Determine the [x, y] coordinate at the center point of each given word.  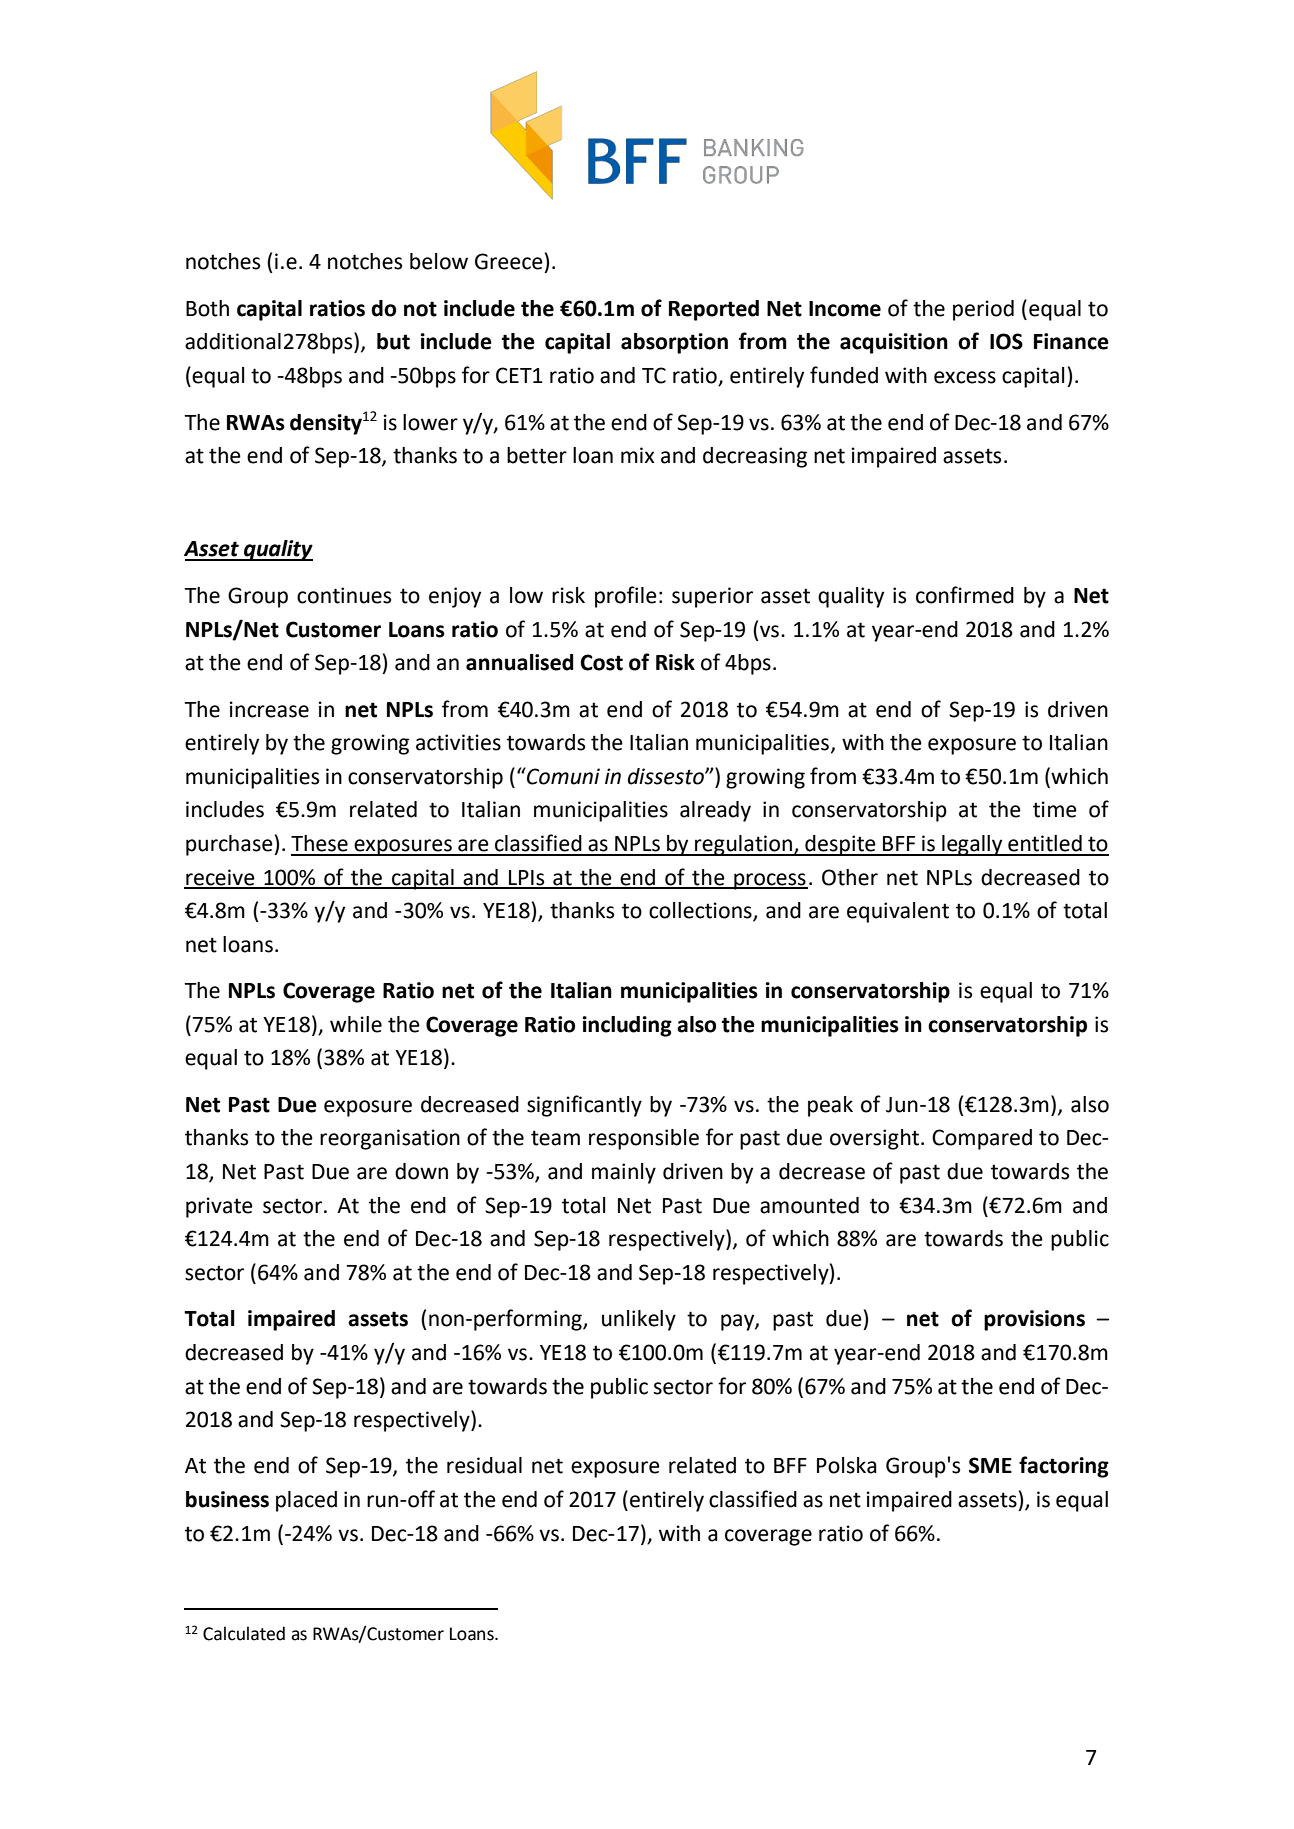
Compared [982, 1139]
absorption [674, 343]
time [1055, 809]
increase [269, 709]
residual [484, 1465]
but [393, 341]
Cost [601, 662]
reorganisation [390, 1139]
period [983, 310]
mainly [624, 1173]
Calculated [244, 1633]
